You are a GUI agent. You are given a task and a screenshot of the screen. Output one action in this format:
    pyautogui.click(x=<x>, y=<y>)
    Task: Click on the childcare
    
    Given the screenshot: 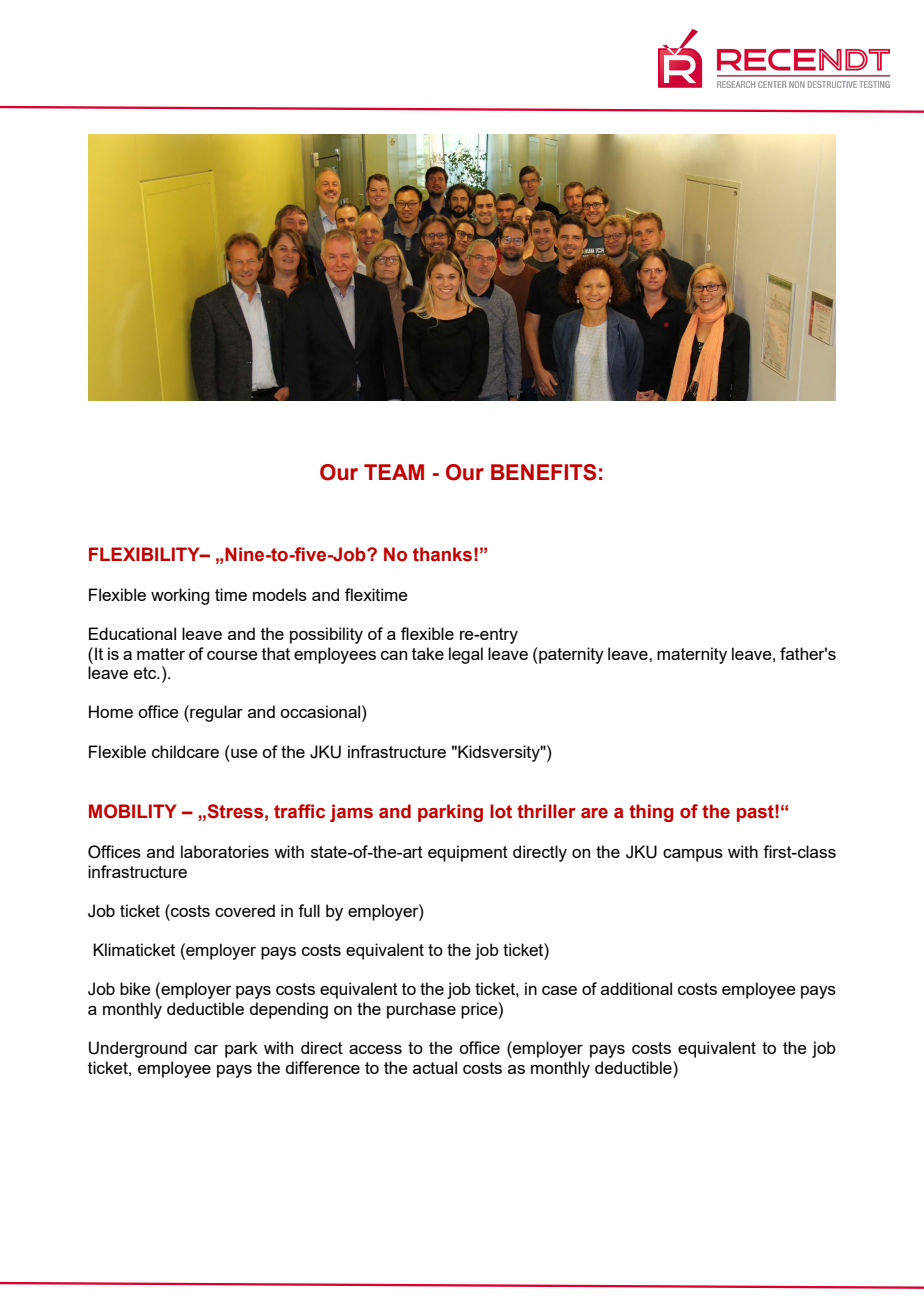 What is the action you would take?
    pyautogui.click(x=185, y=751)
